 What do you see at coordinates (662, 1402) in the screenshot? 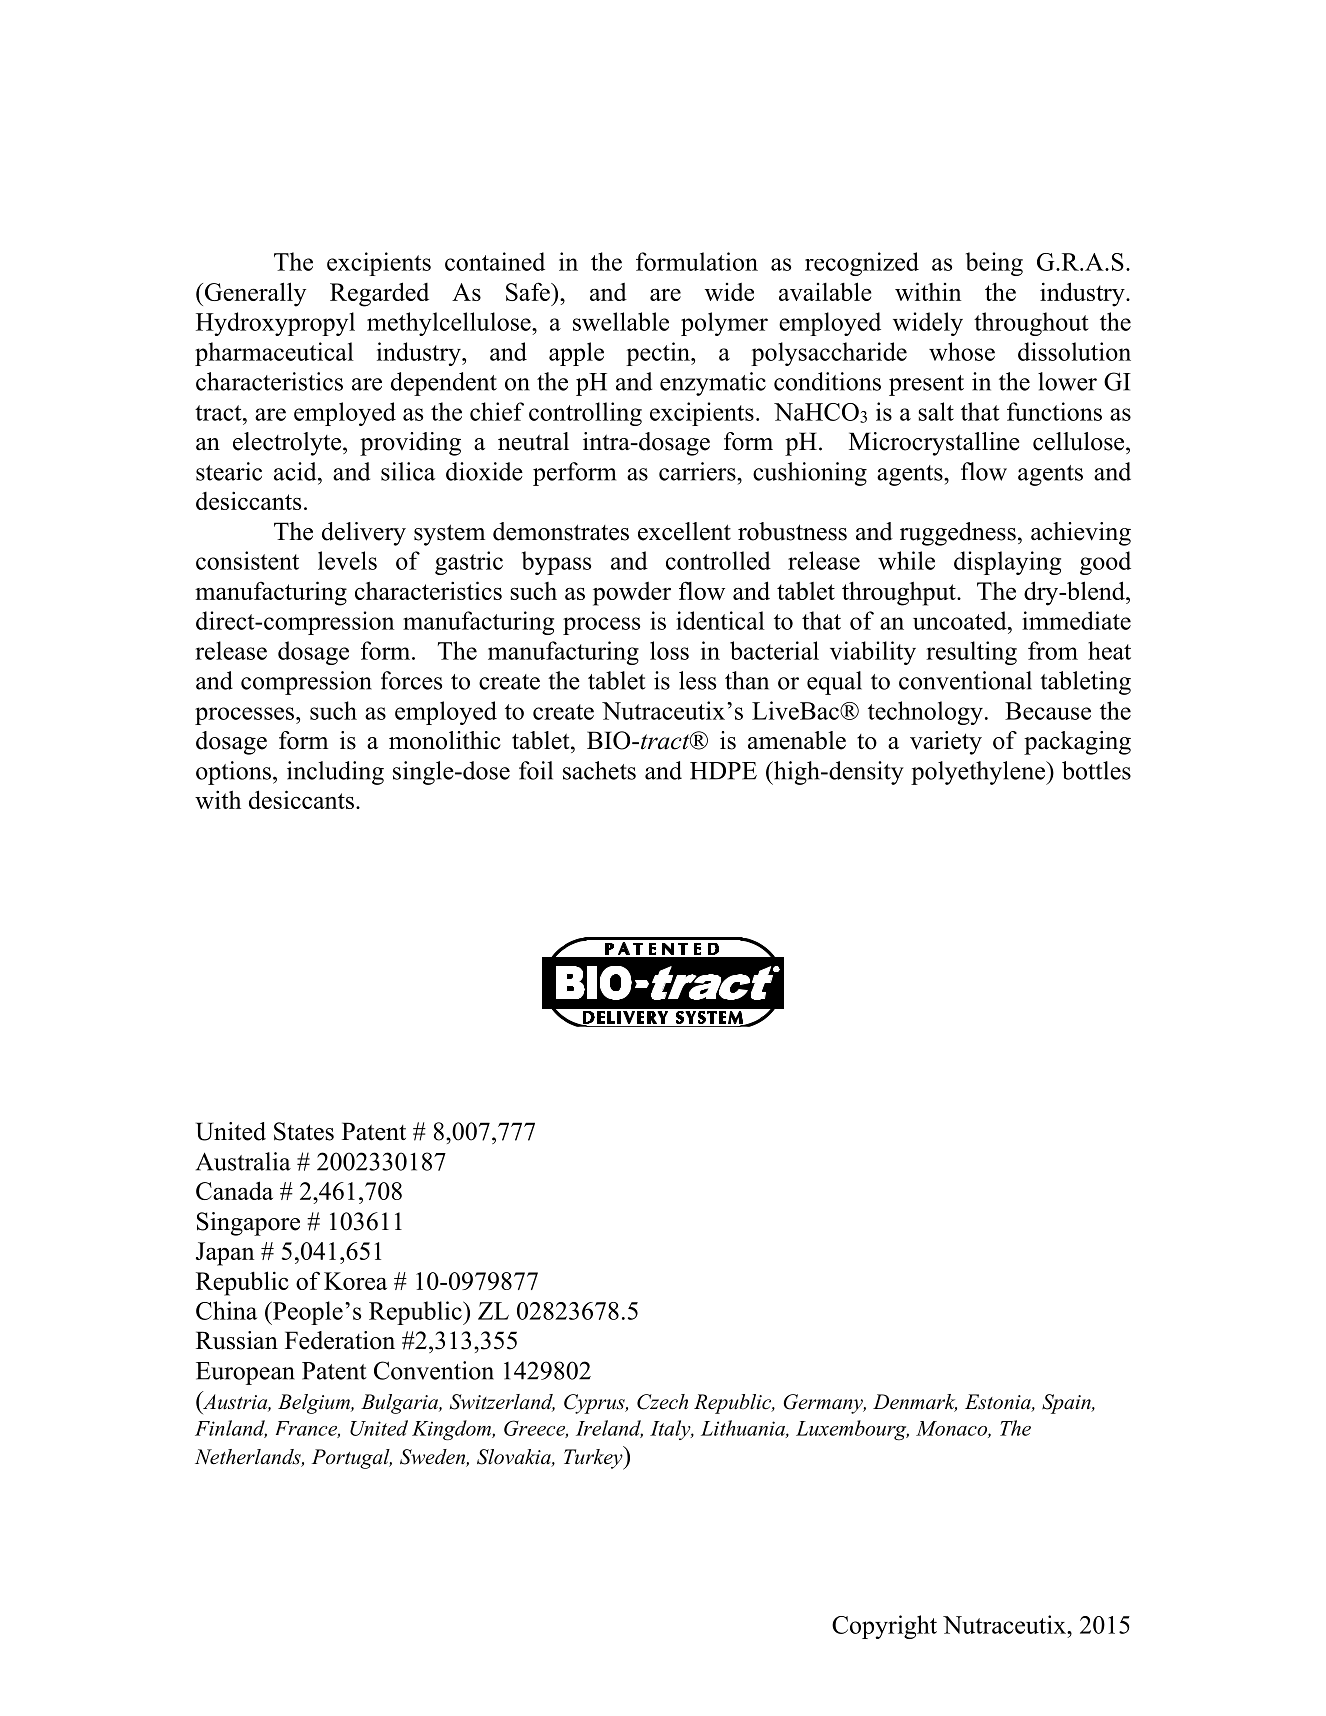
I see `Czech` at bounding box center [662, 1402].
